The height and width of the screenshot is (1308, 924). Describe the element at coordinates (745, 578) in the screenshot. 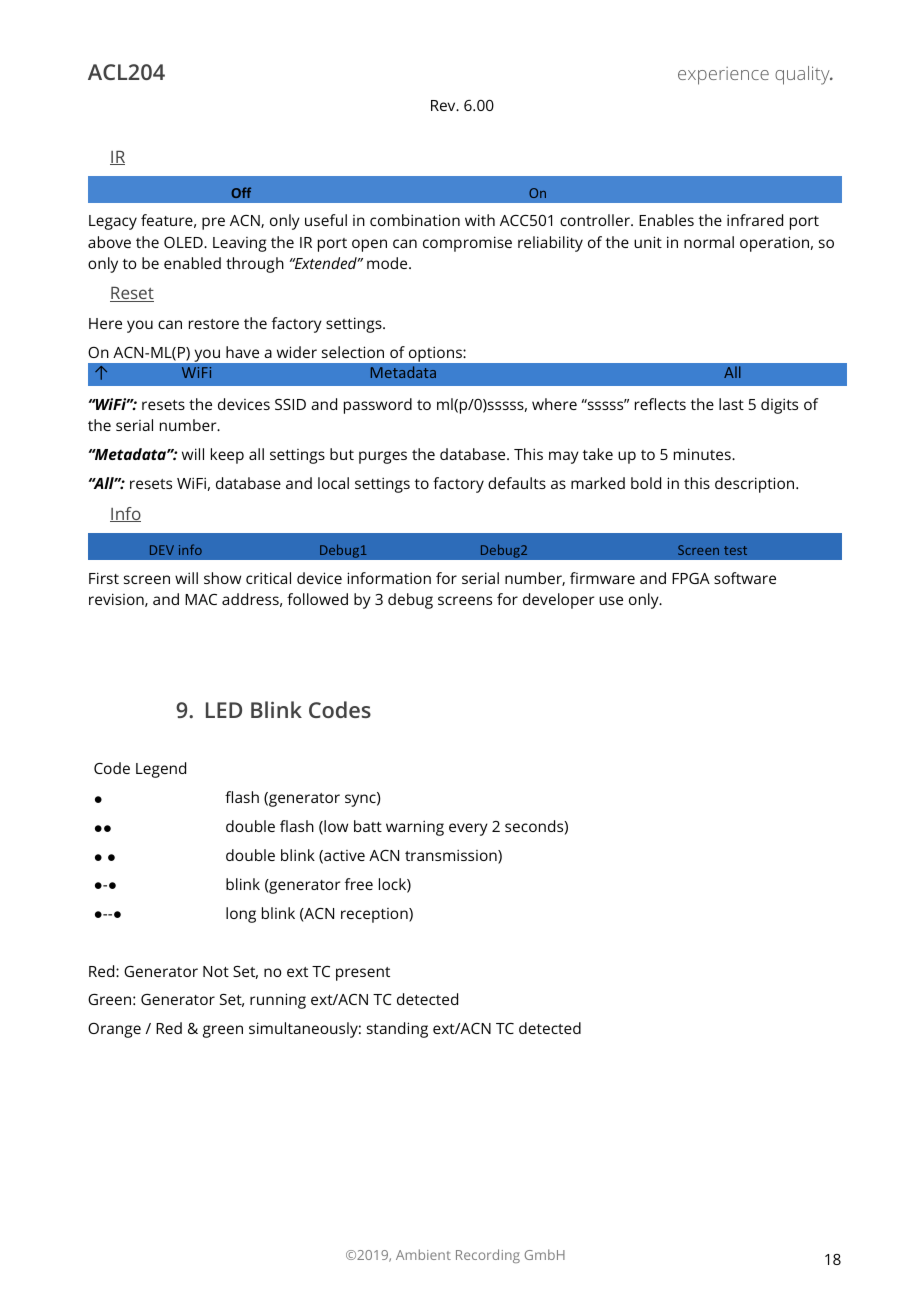

I see `software` at that location.
